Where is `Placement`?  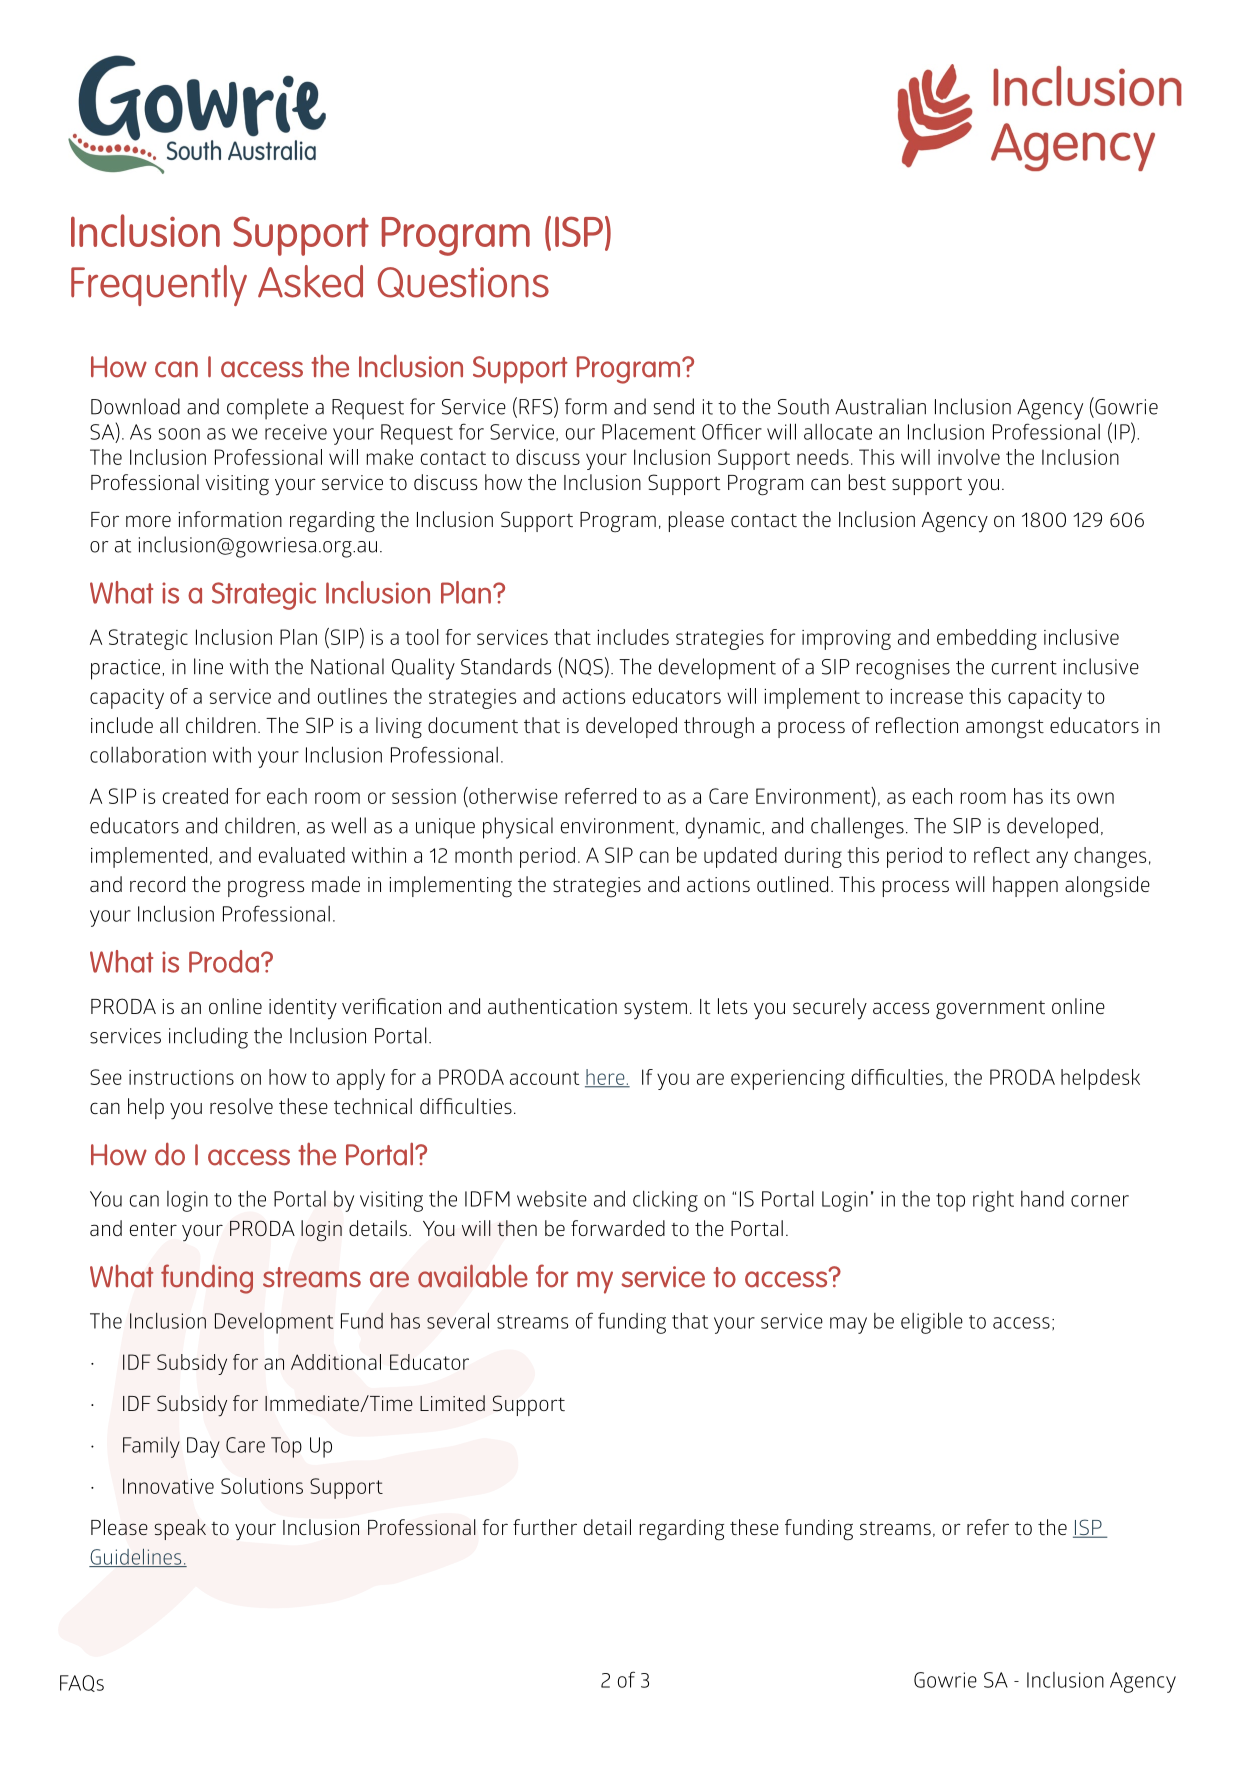 Placement is located at coordinates (649, 431).
